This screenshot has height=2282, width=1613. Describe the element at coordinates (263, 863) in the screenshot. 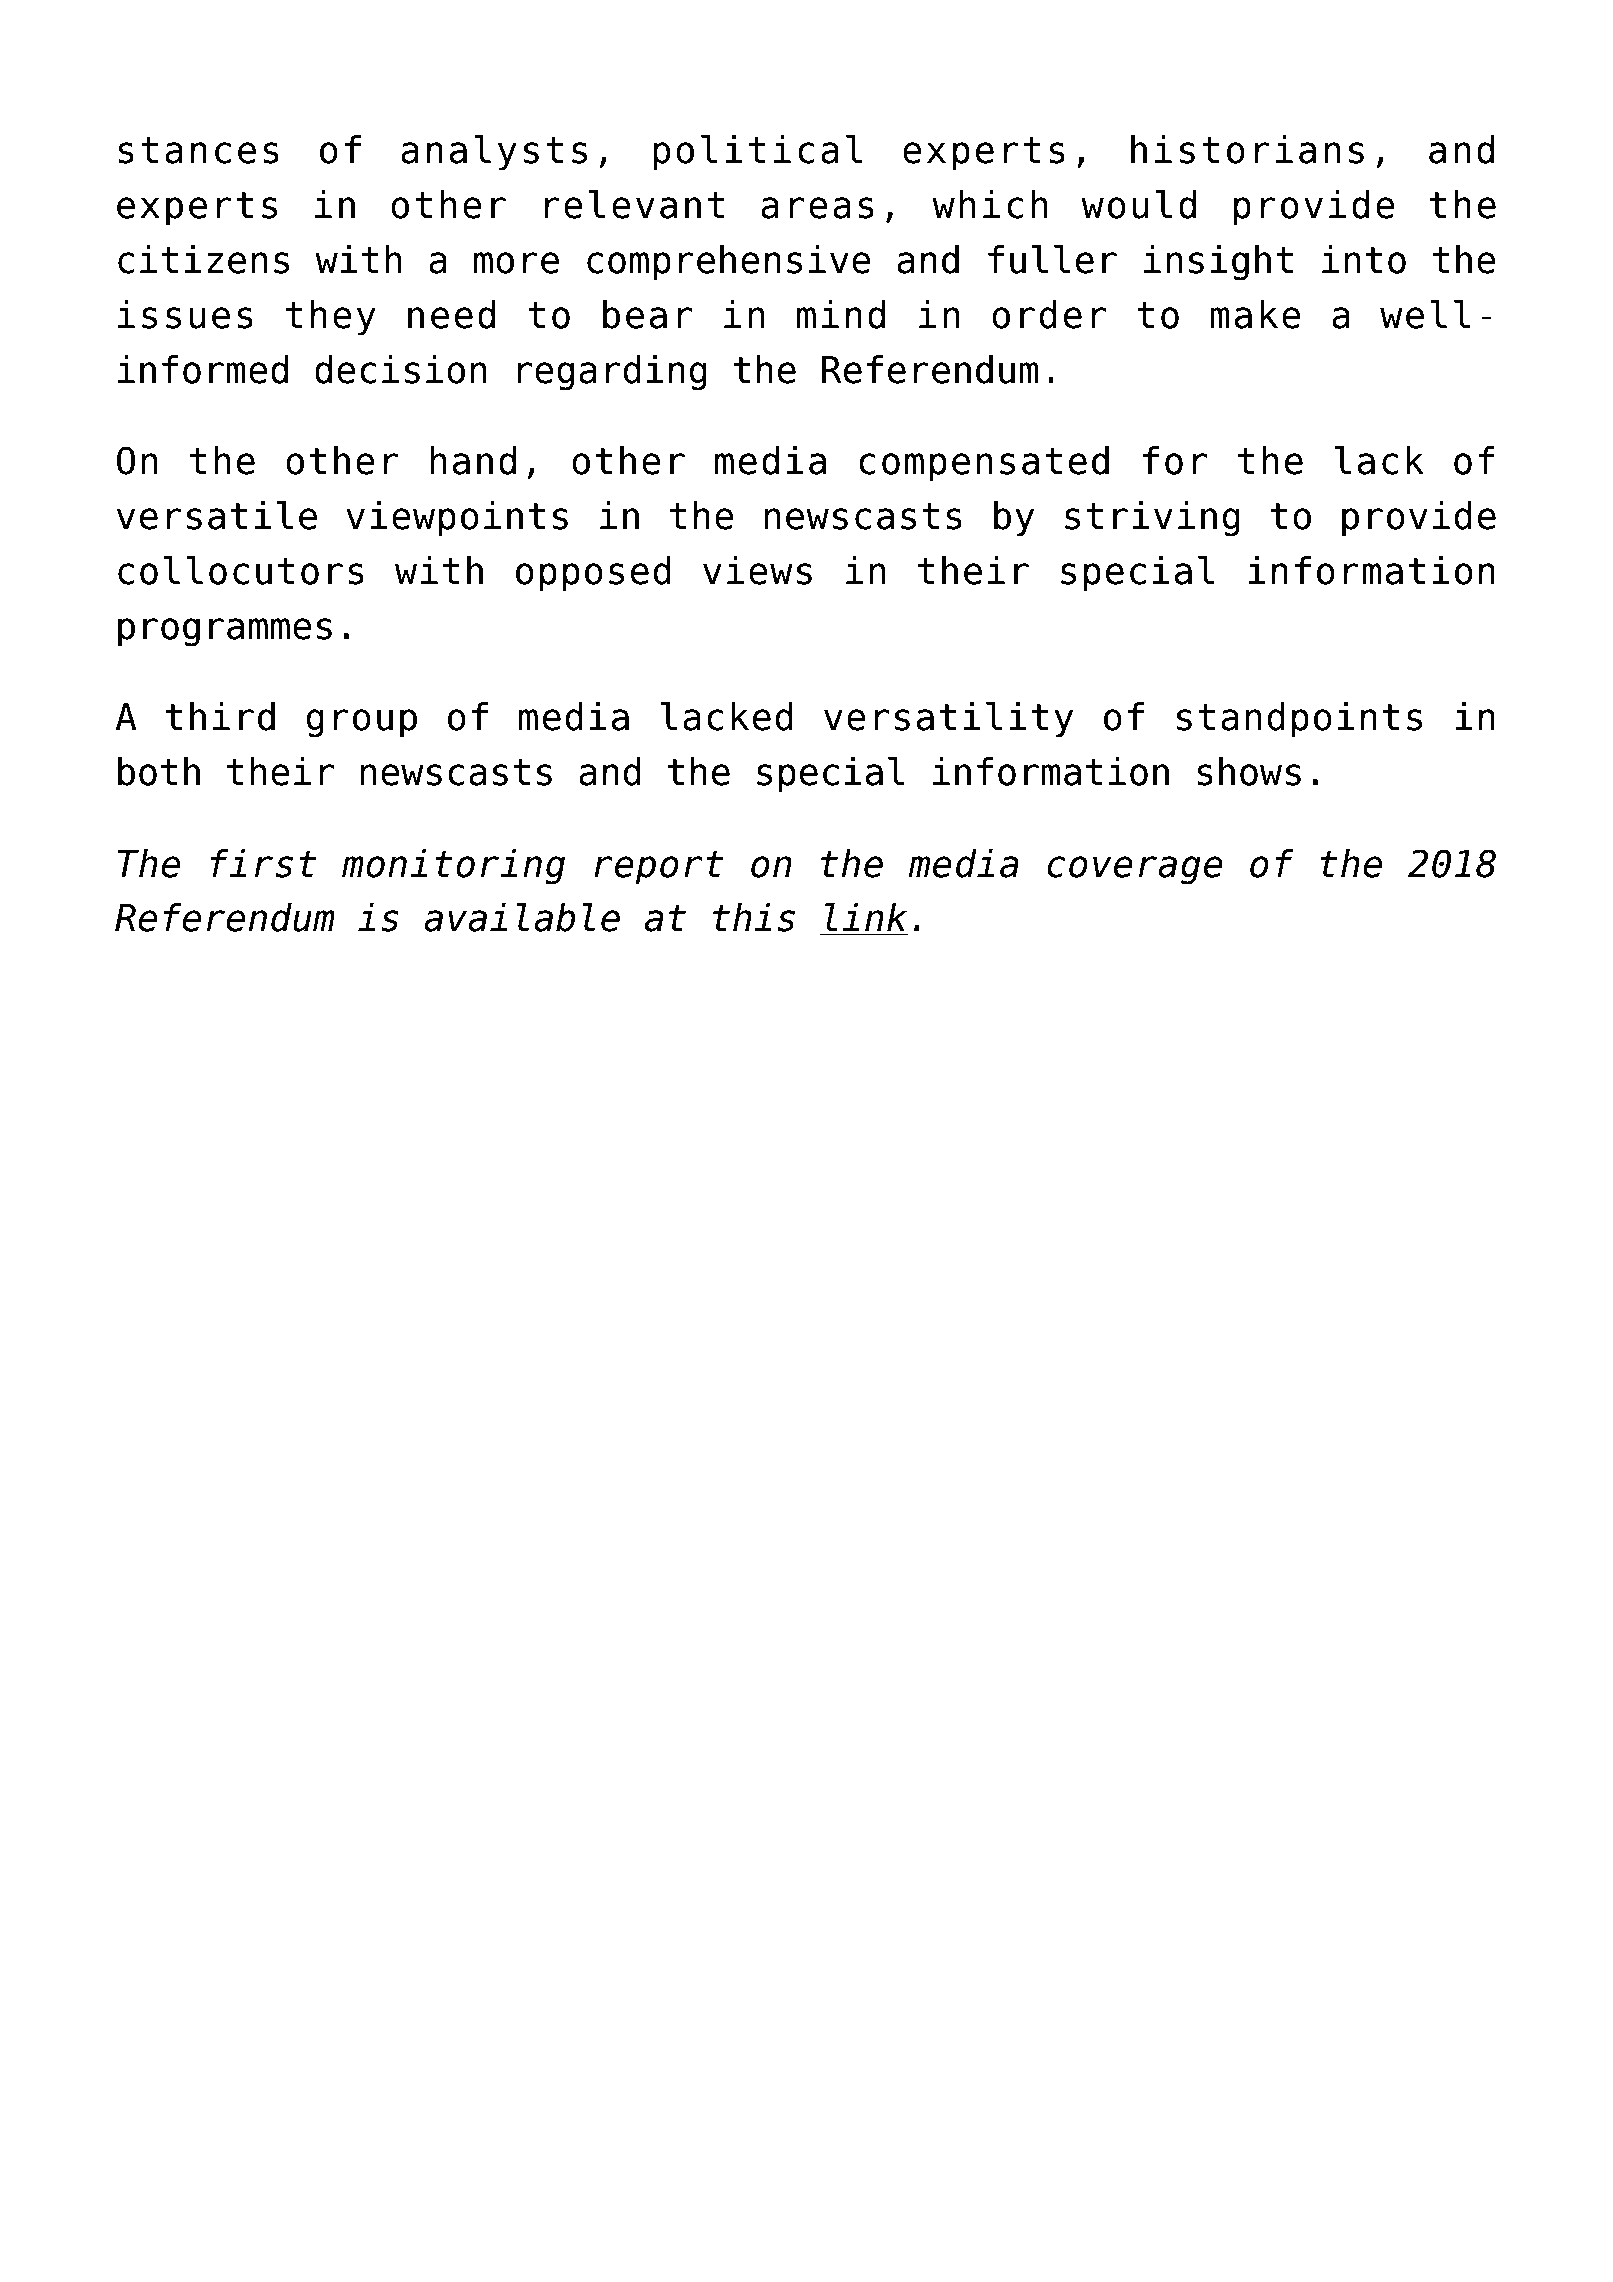

I see `first` at that location.
